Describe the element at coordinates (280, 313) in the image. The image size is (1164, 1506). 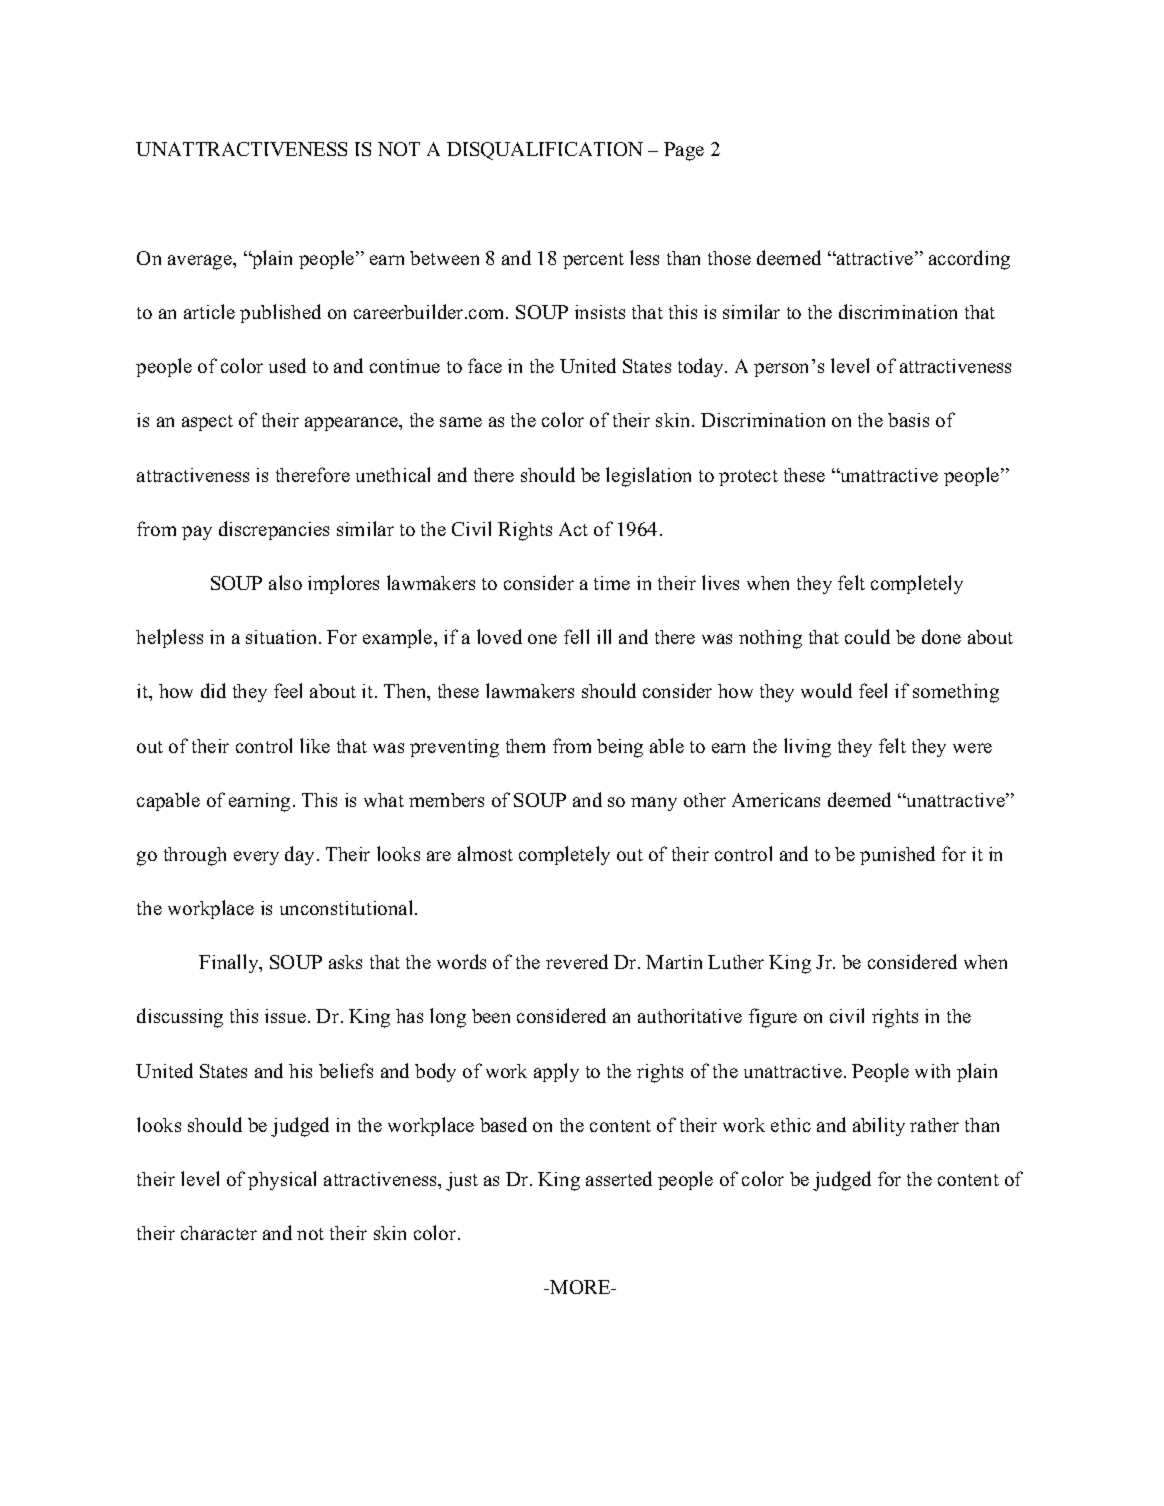
I see `published` at that location.
